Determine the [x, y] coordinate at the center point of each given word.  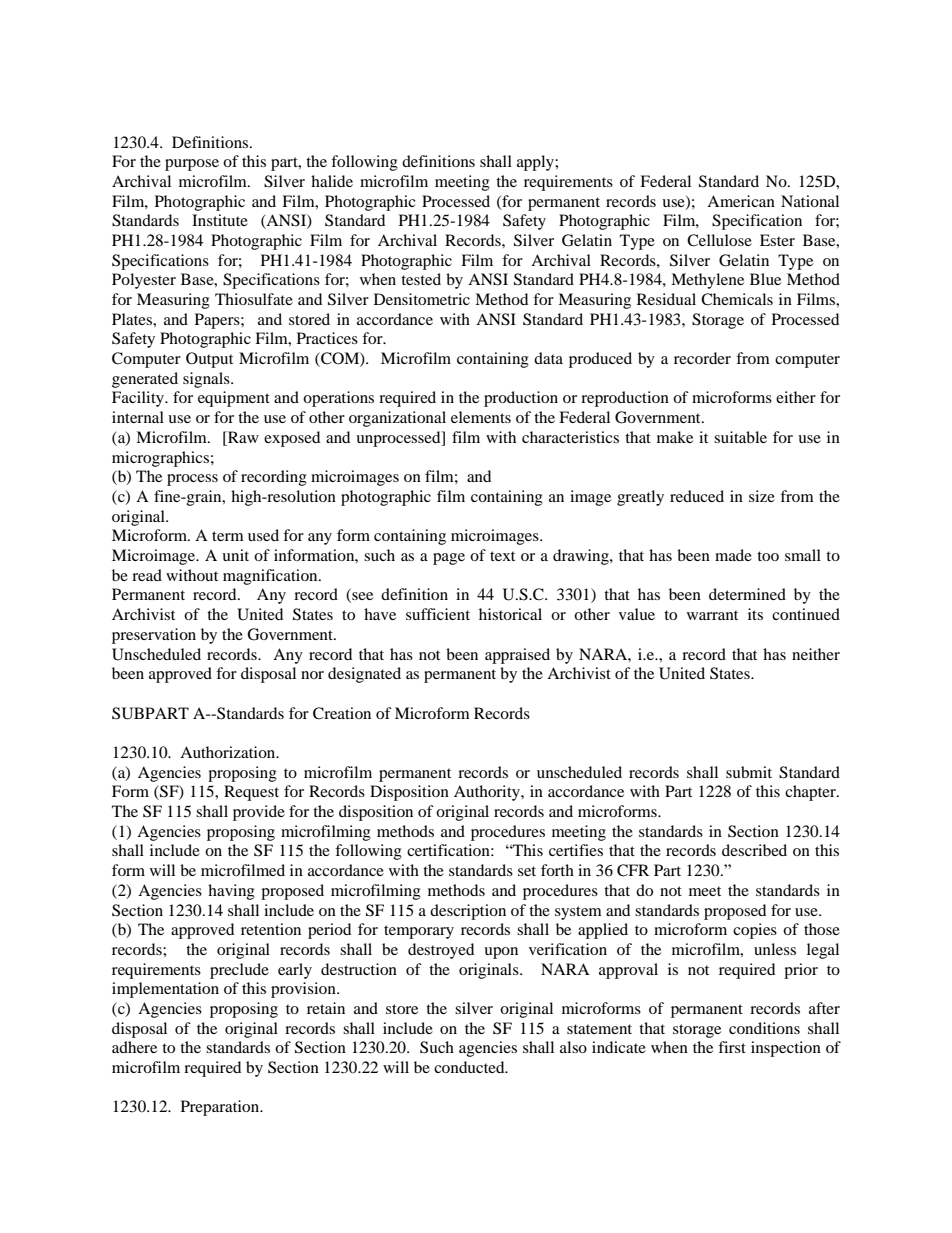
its [755, 614]
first [732, 1047]
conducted [470, 1067]
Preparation [221, 1108]
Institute [220, 220]
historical [510, 614]
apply [536, 163]
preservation [154, 636]
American [741, 201]
